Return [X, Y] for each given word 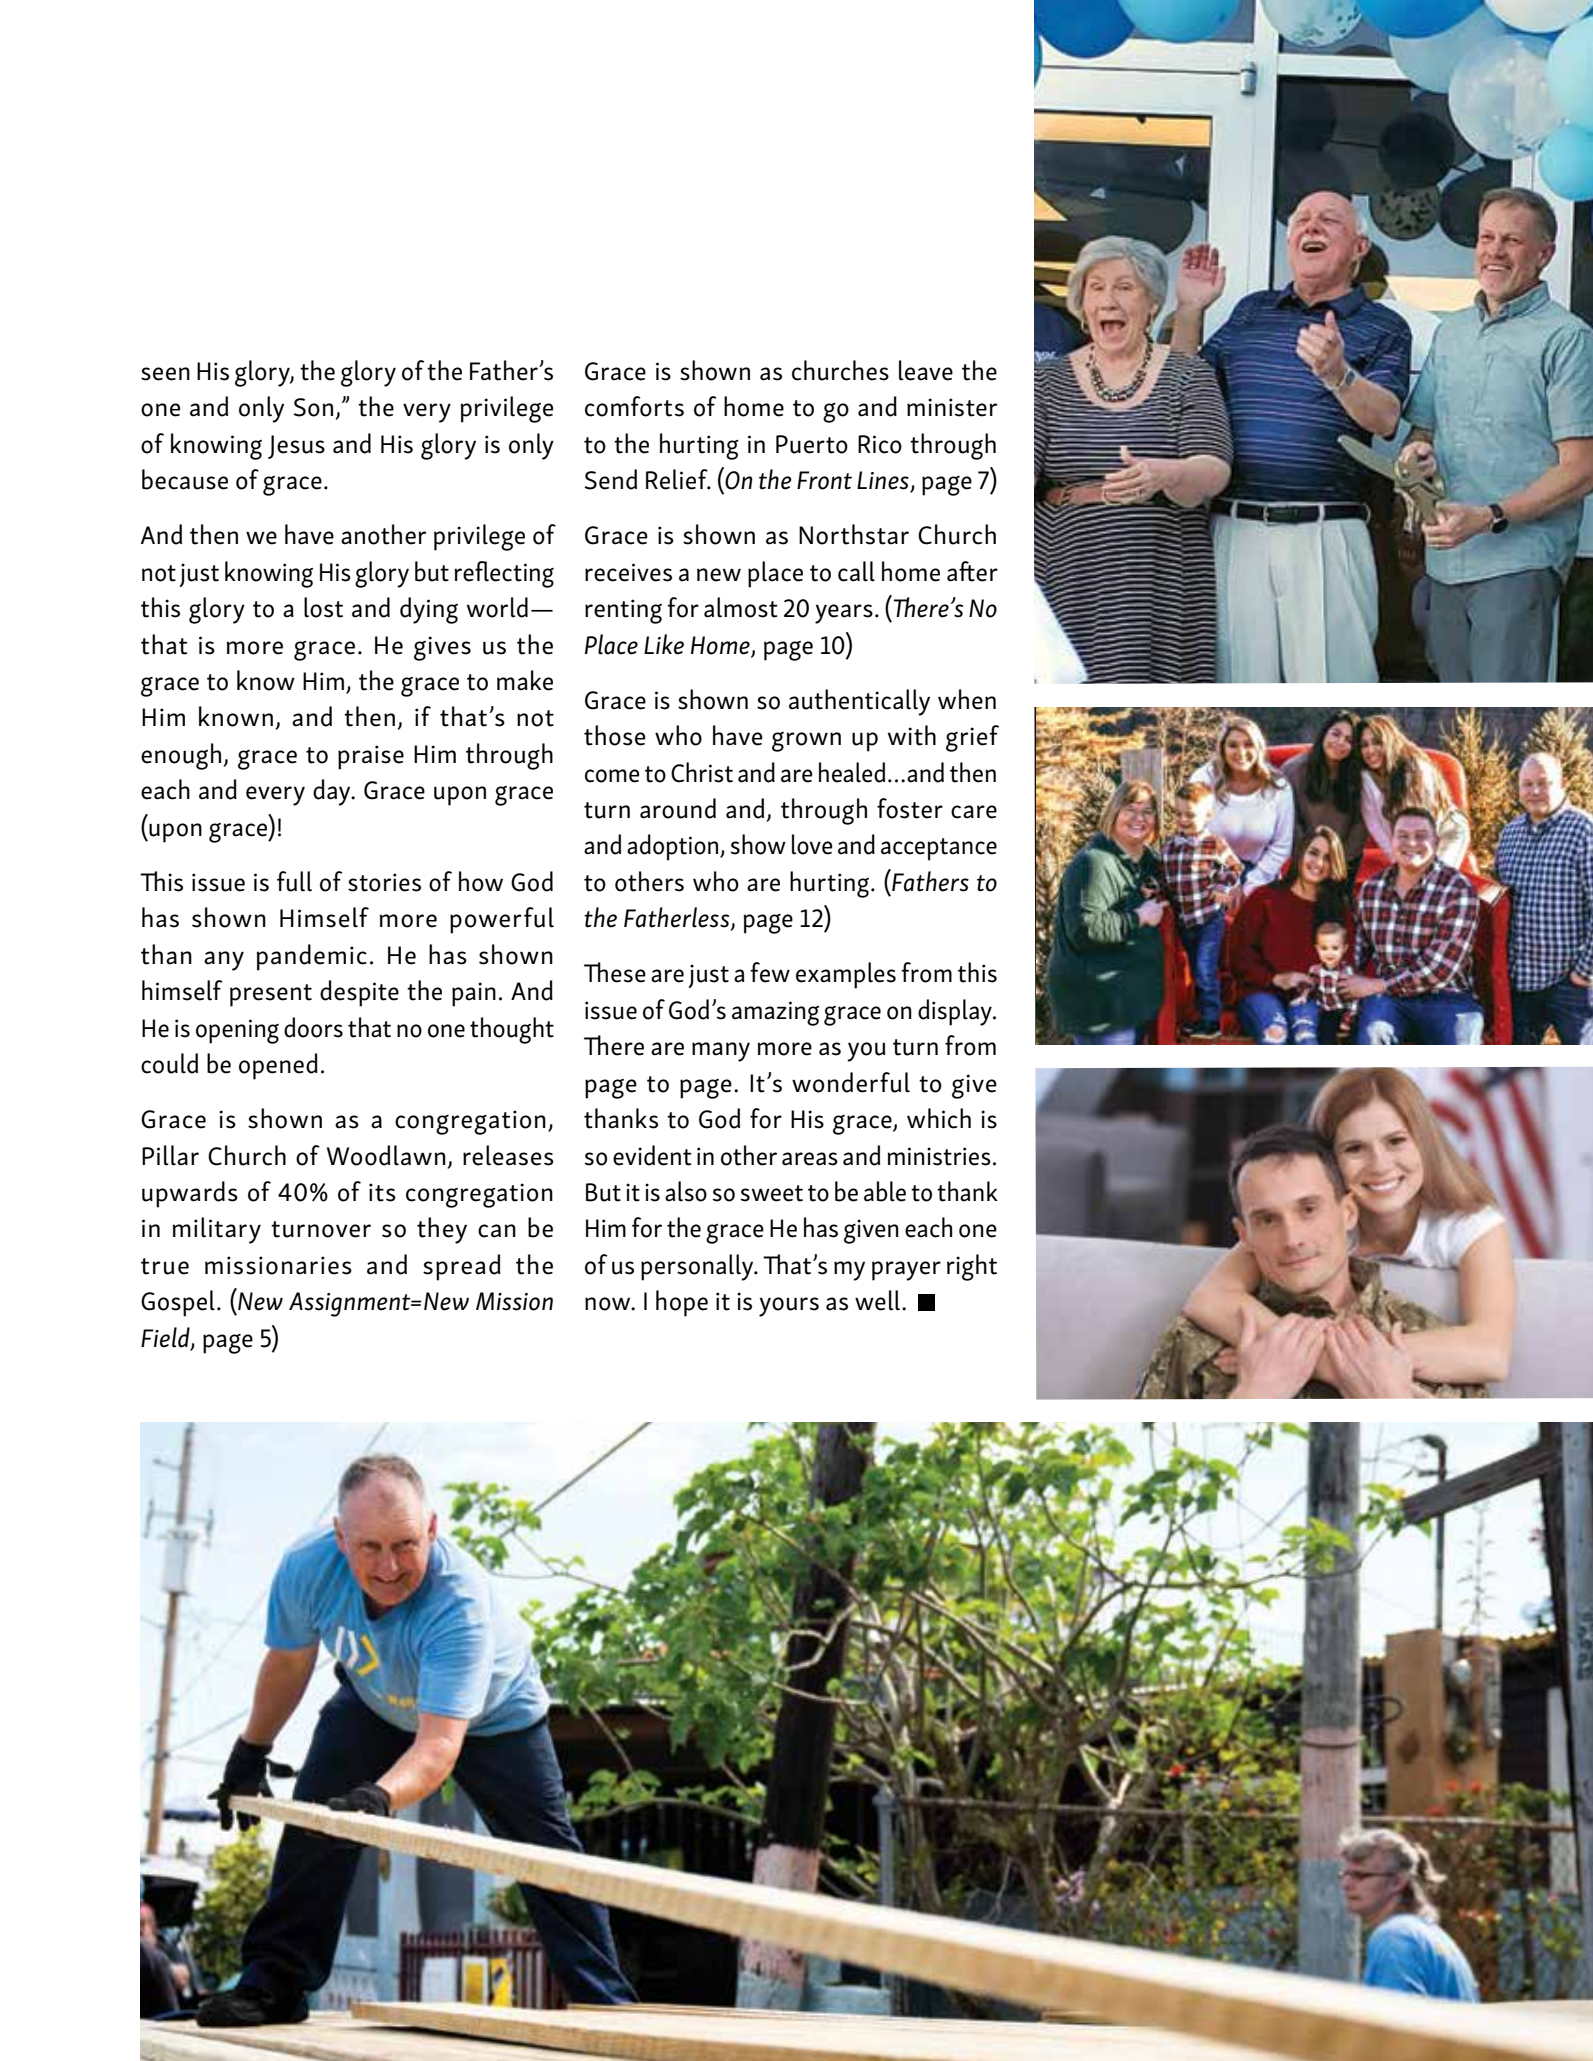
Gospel [178, 1303]
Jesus [296, 447]
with [912, 735]
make [525, 680]
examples [846, 975]
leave [926, 370]
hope [682, 1303]
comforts [634, 406]
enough [181, 756]
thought [512, 1030]
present [271, 995]
